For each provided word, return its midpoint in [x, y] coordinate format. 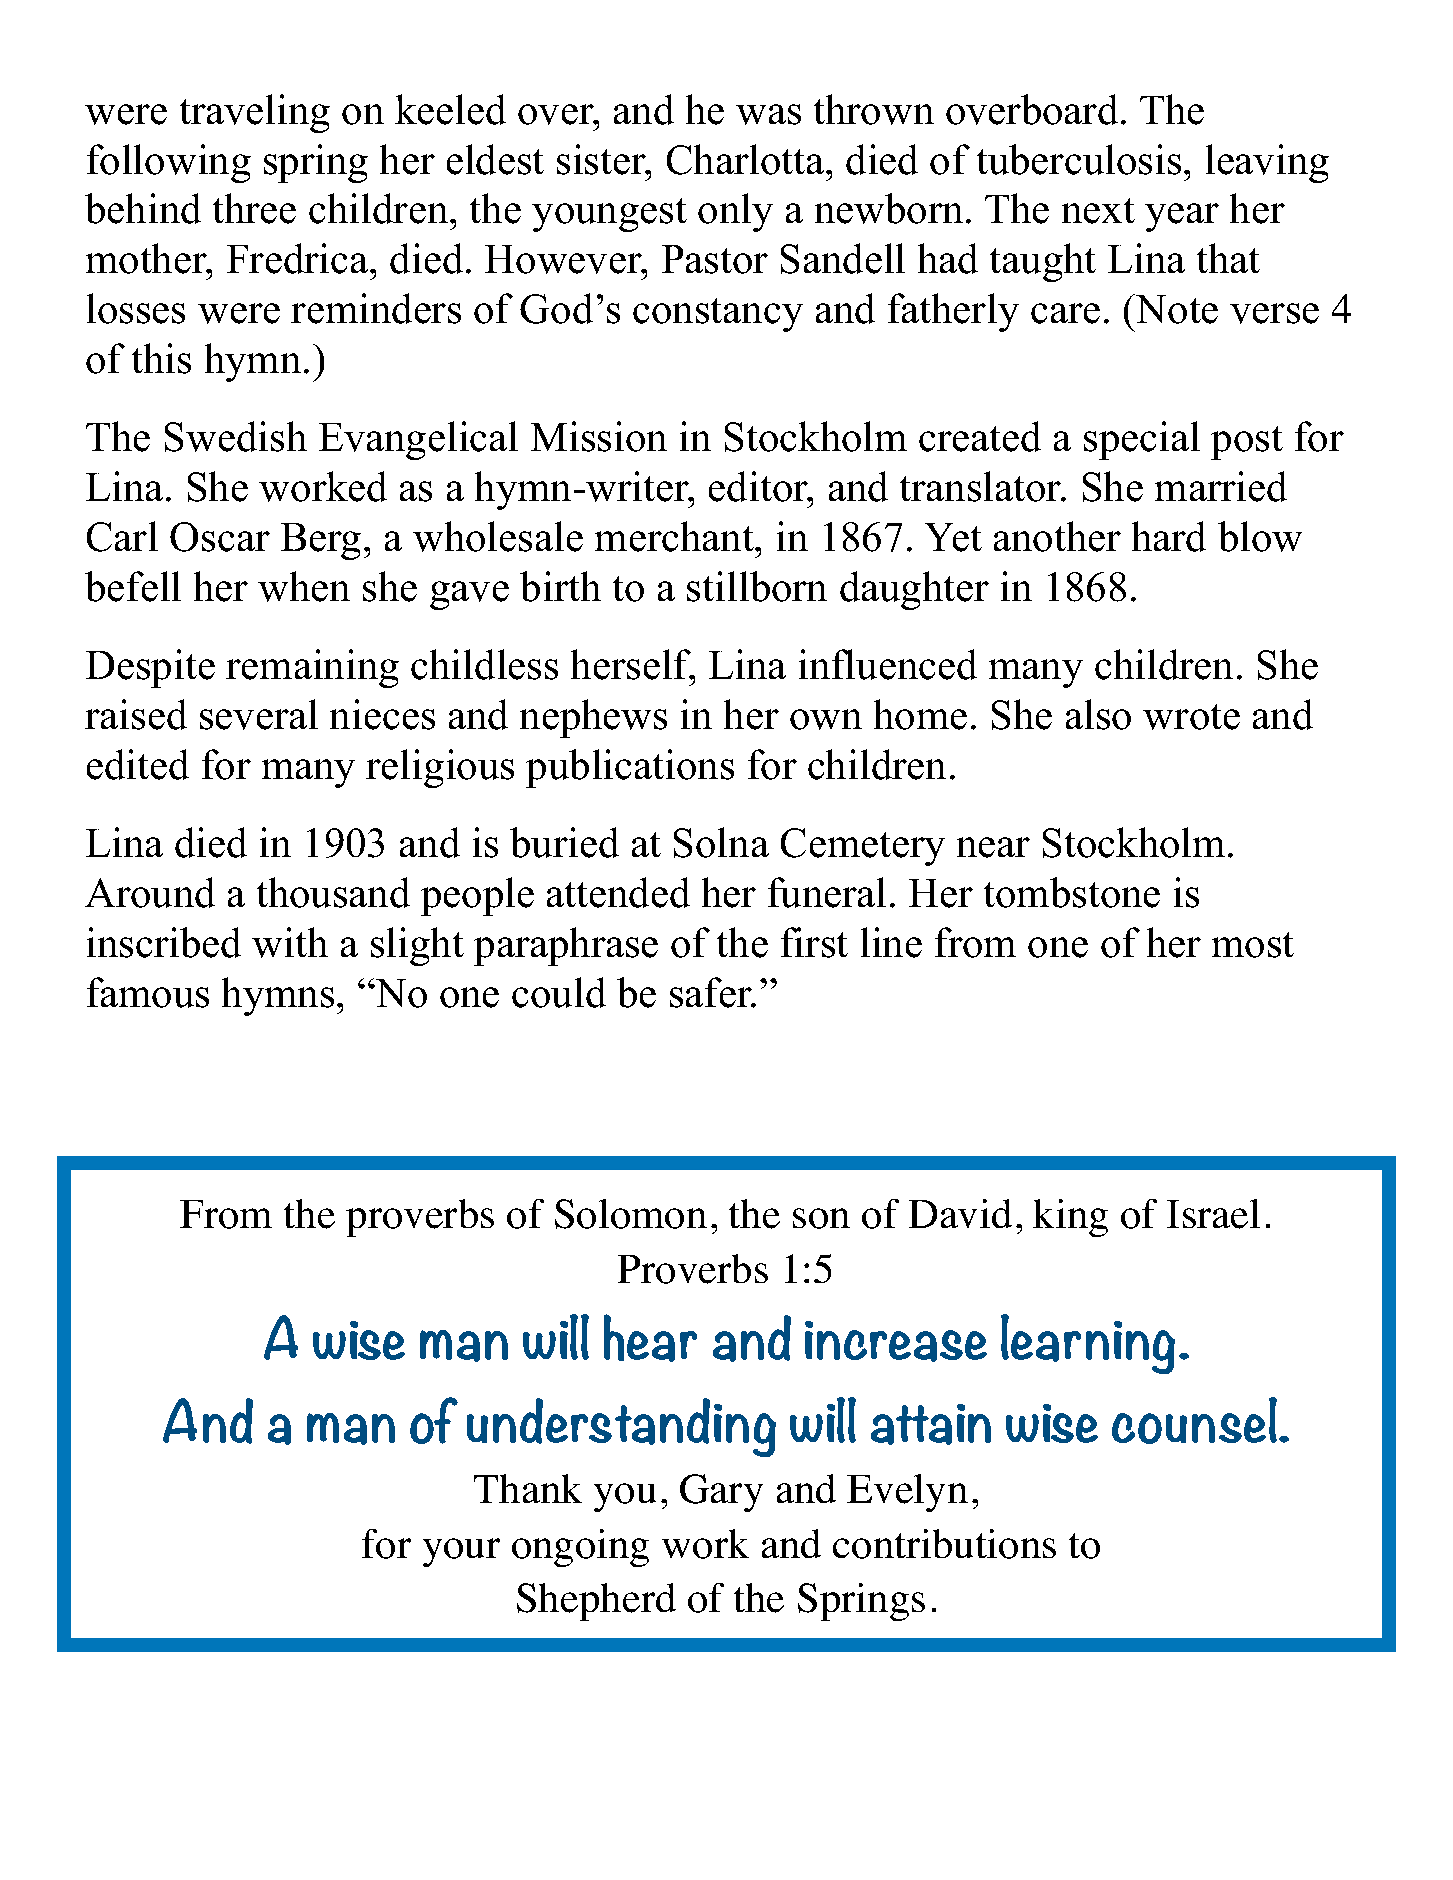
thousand [333, 892]
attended [618, 892]
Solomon [631, 1214]
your [461, 1552]
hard [1169, 536]
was [768, 114]
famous [148, 992]
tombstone [1072, 892]
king [1070, 1218]
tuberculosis [1079, 159]
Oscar [220, 537]
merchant [675, 536]
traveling [255, 113]
